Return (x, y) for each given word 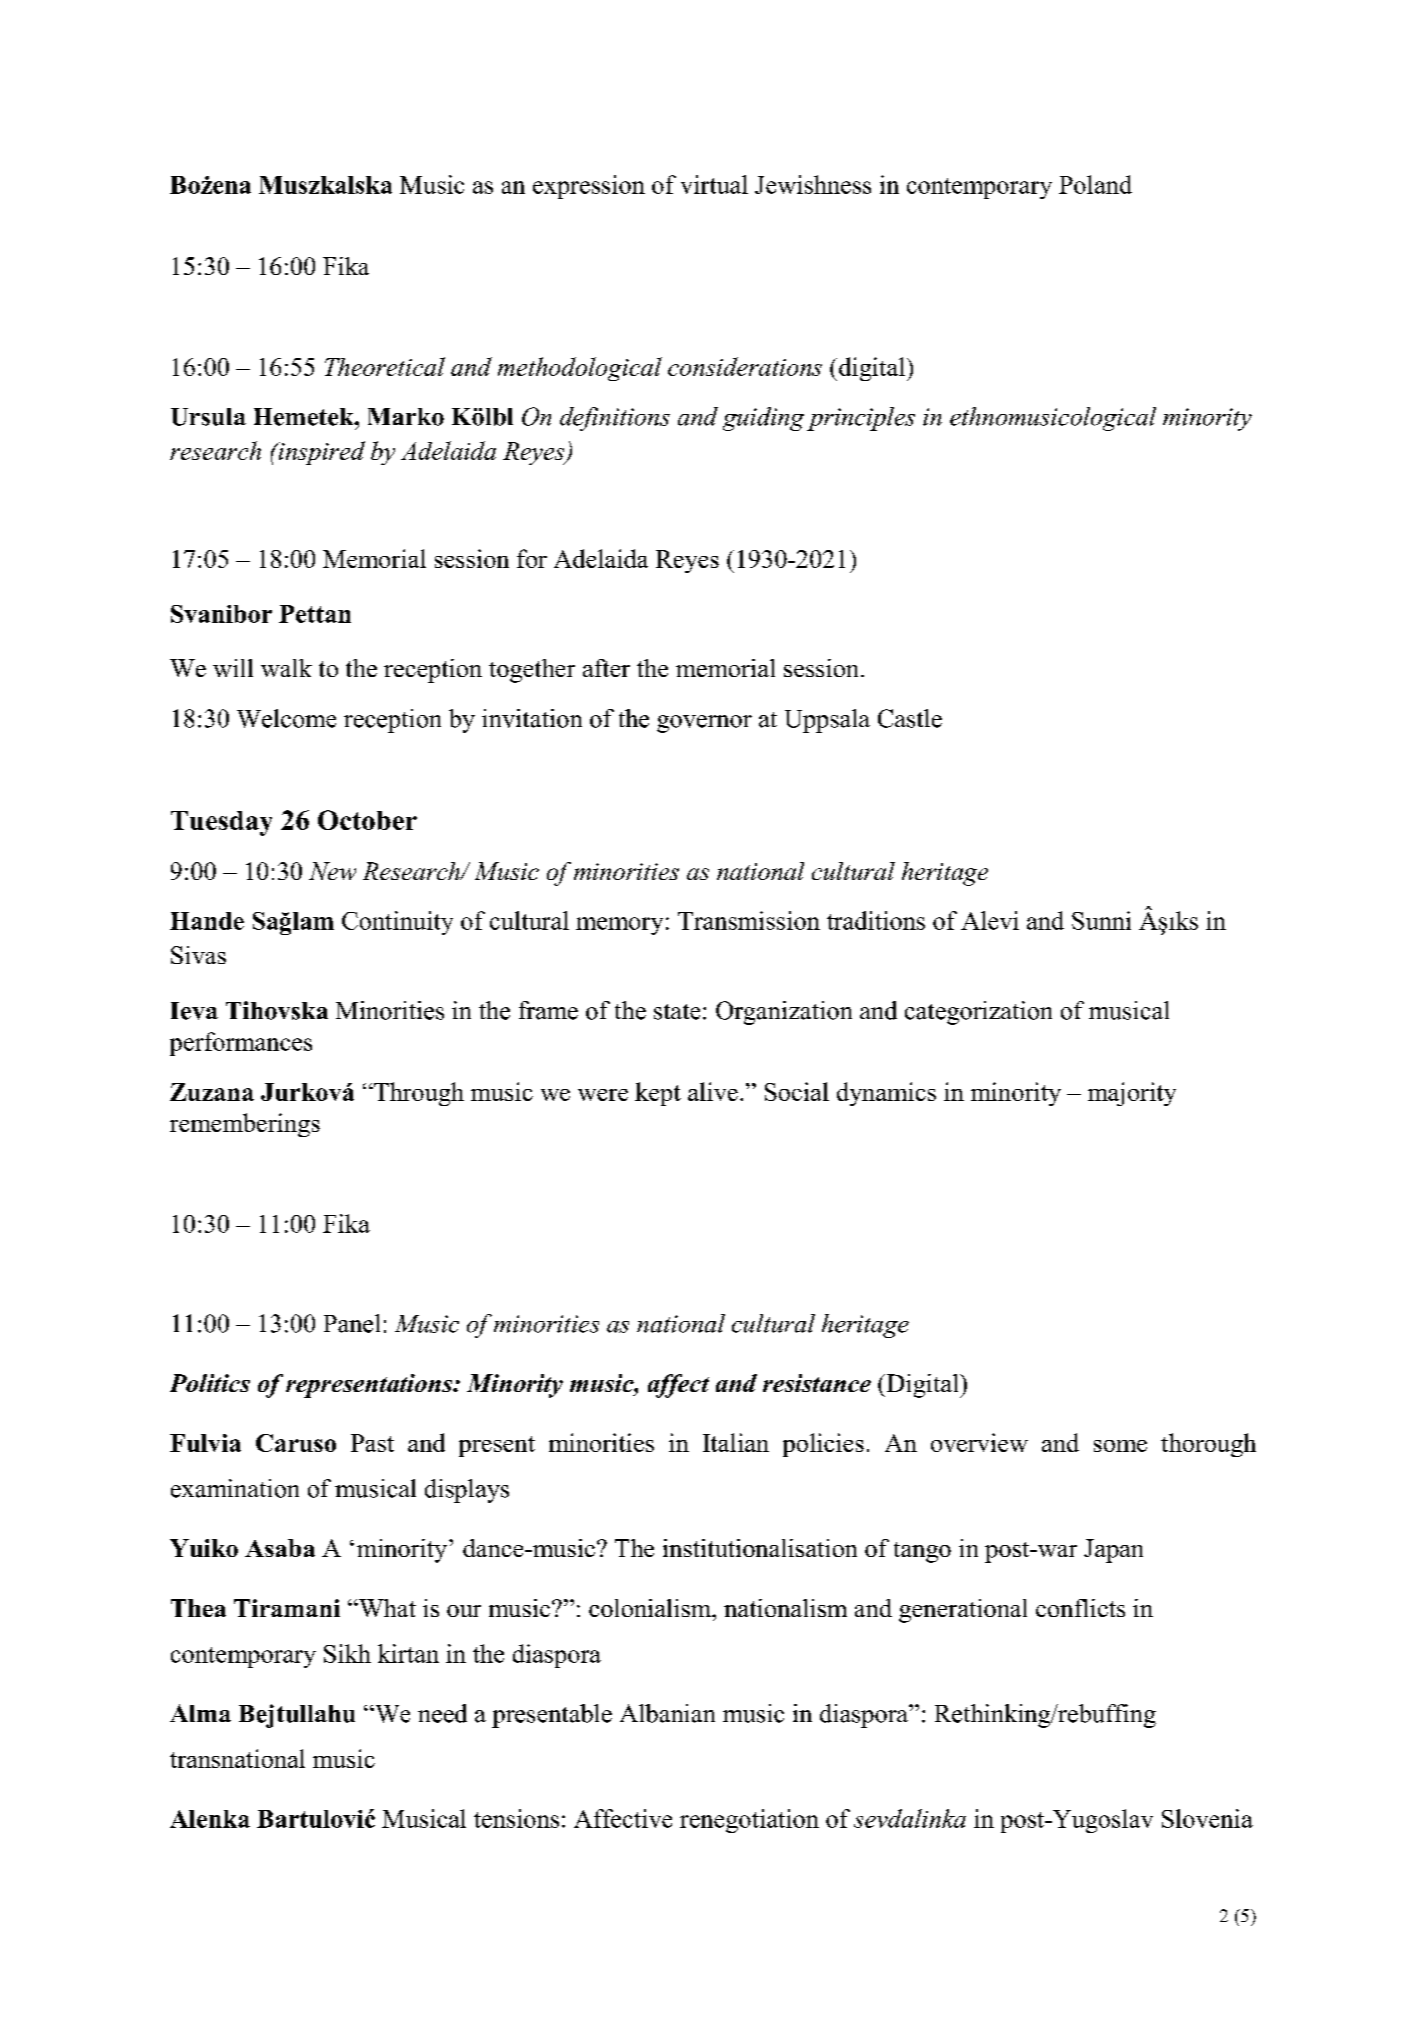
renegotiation (749, 1821)
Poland (1095, 184)
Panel (352, 1323)
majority (1132, 1094)
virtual (714, 184)
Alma (200, 1713)
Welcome (286, 718)
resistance (817, 1383)
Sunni (1101, 920)
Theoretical (385, 366)
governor (704, 724)
